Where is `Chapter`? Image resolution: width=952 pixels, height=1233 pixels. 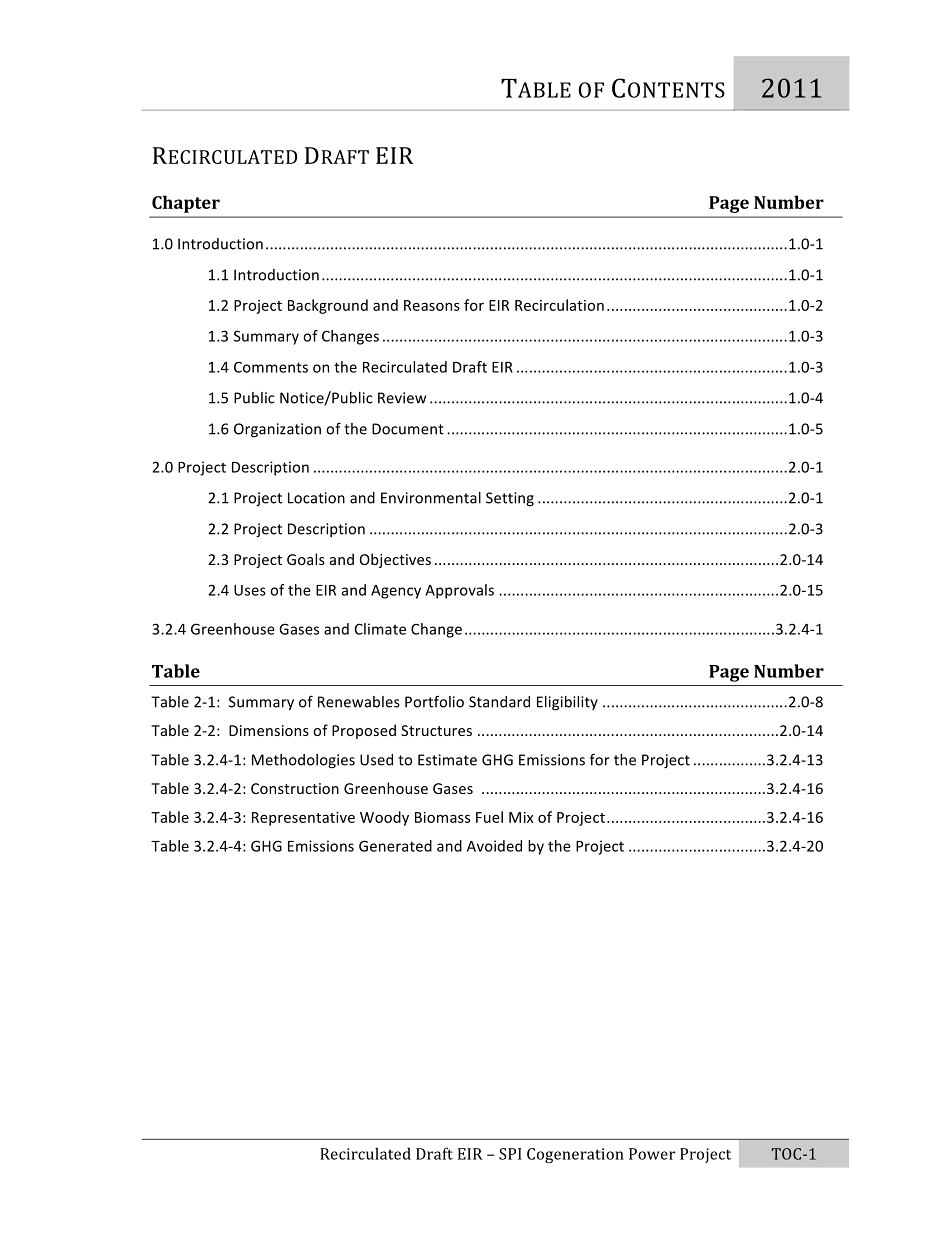 Chapter is located at coordinates (186, 204).
